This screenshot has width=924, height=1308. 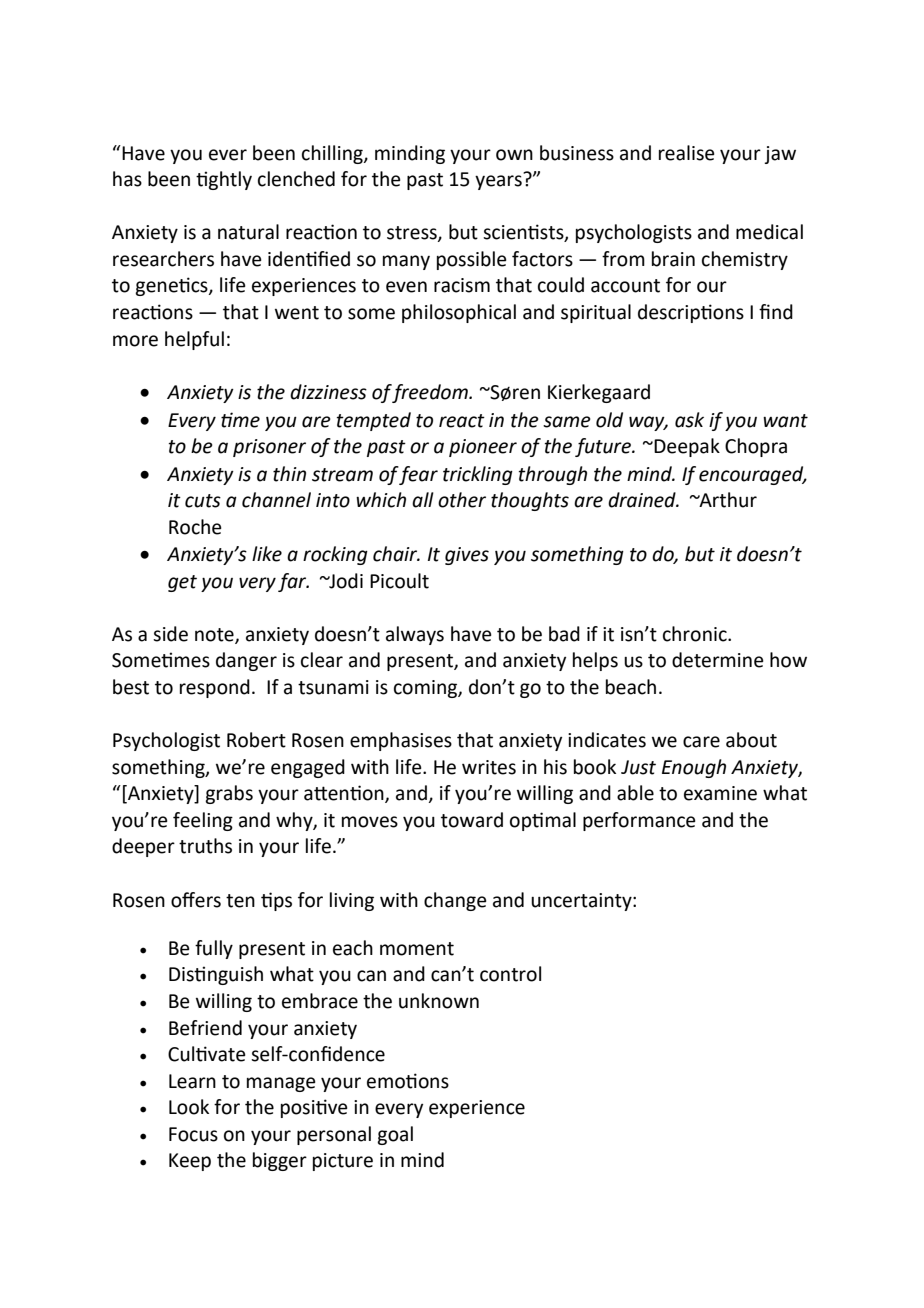 What do you see at coordinates (499, 181) in the screenshot?
I see `years` at bounding box center [499, 181].
